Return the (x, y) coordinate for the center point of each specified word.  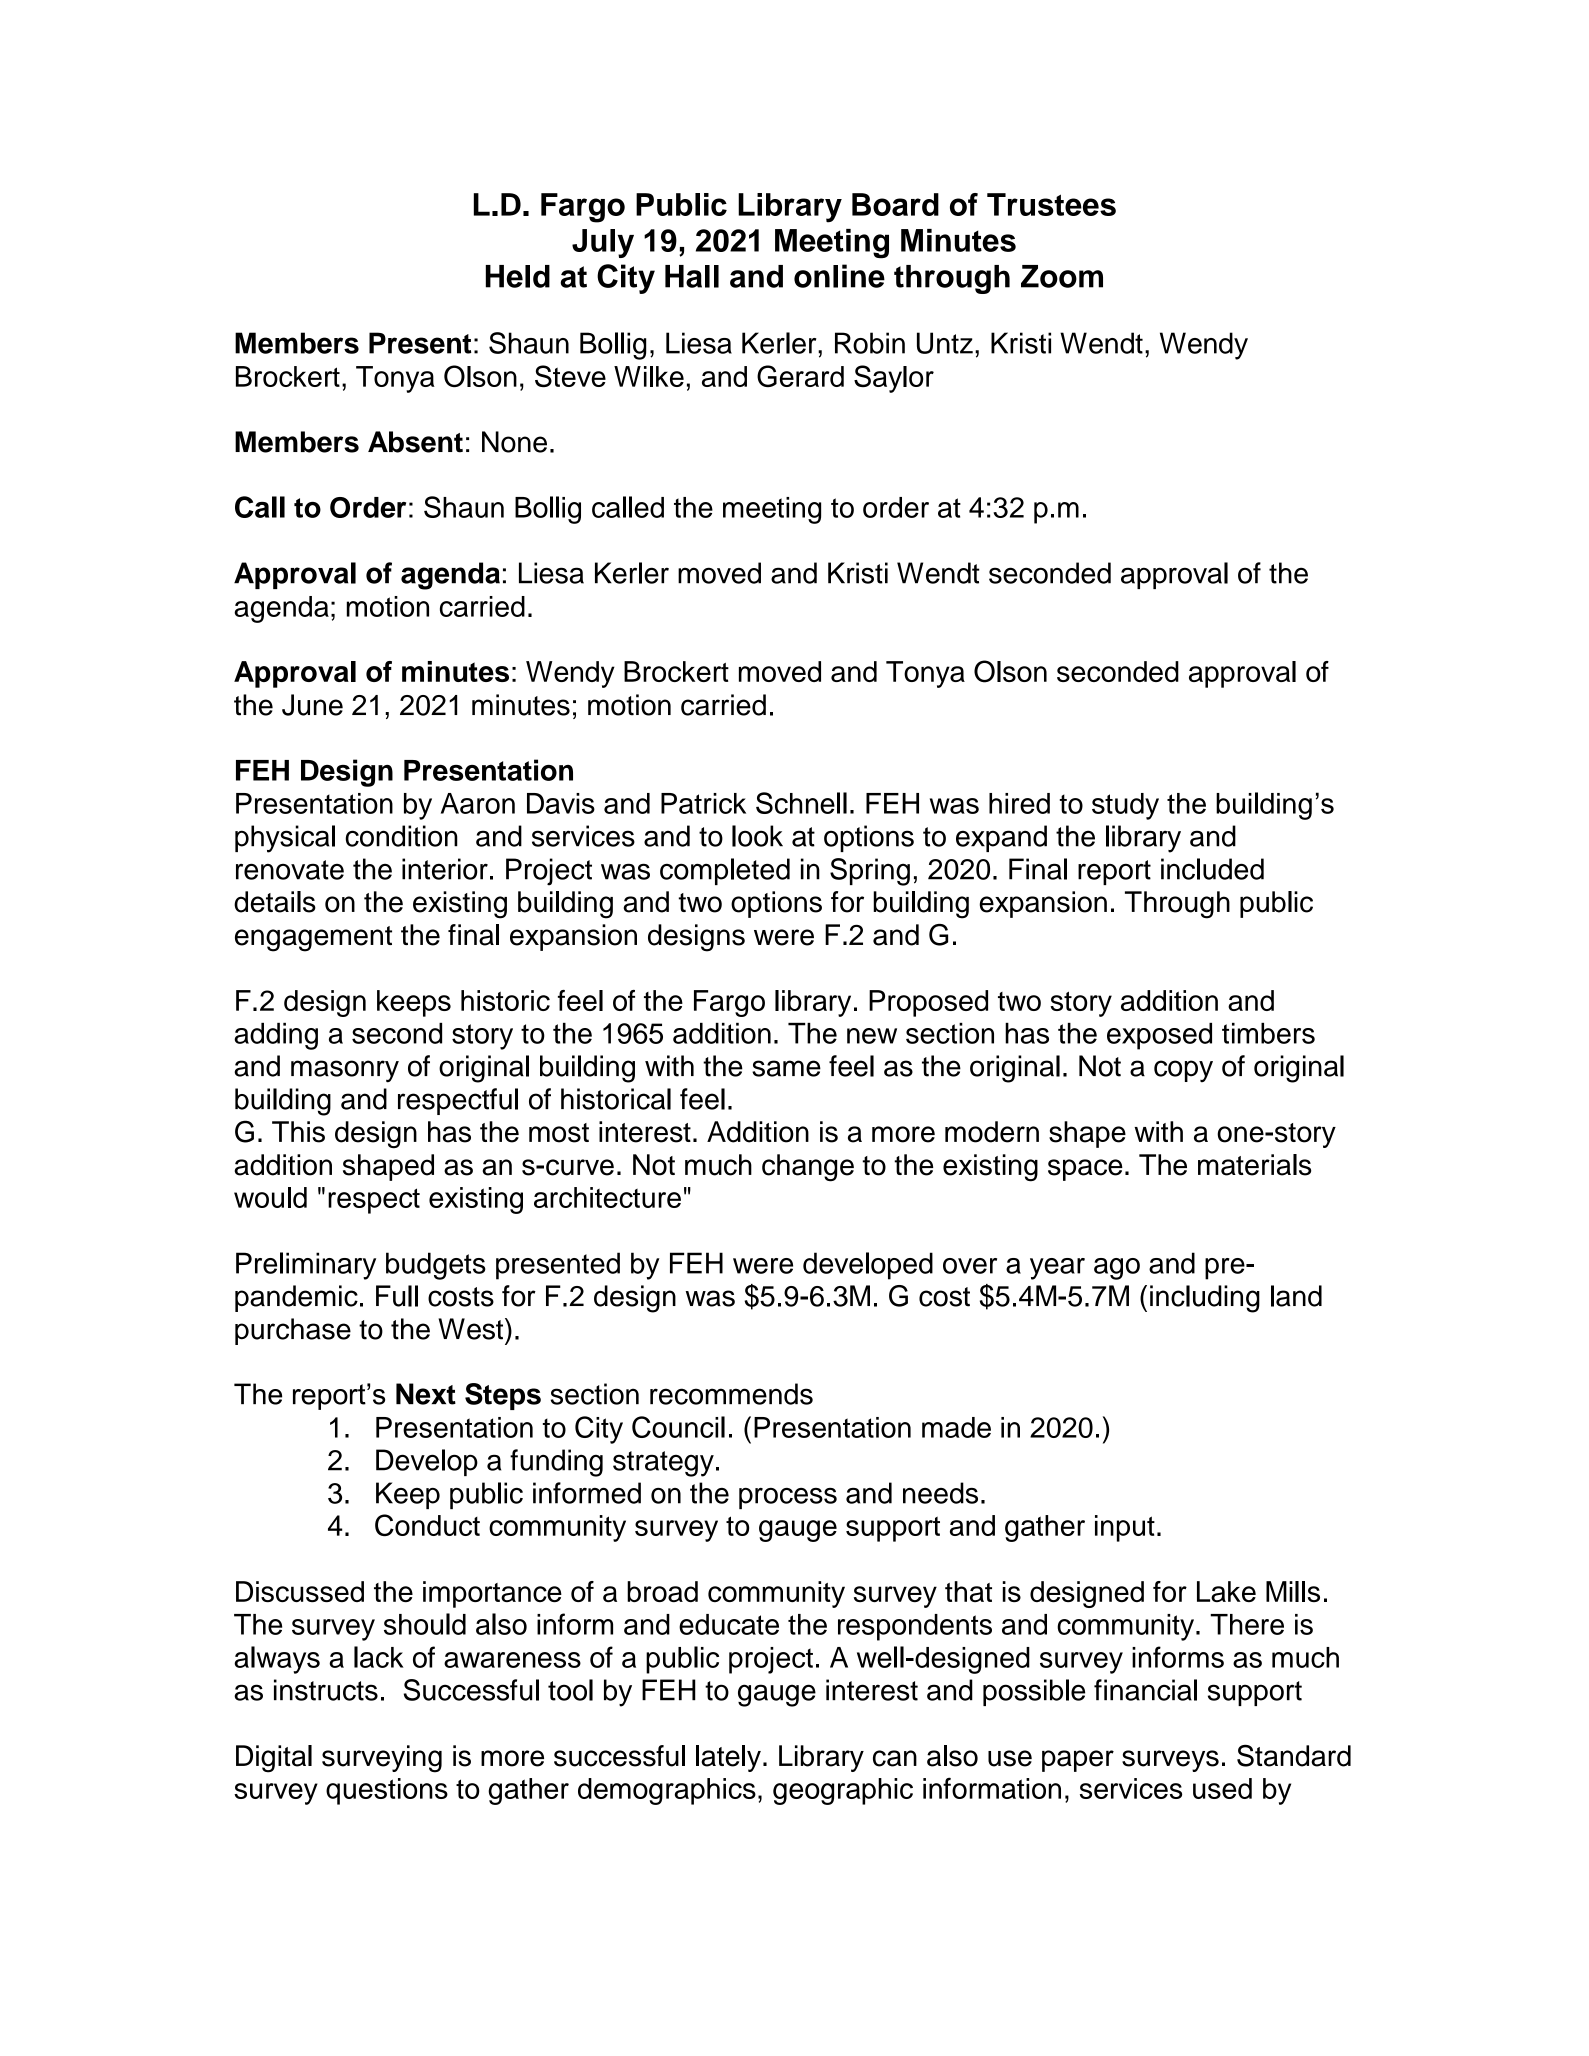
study (1125, 806)
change (808, 1168)
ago (1117, 1269)
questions (387, 1791)
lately (728, 1758)
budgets (436, 1266)
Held (518, 276)
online (839, 276)
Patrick (703, 803)
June (312, 705)
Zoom (1062, 276)
